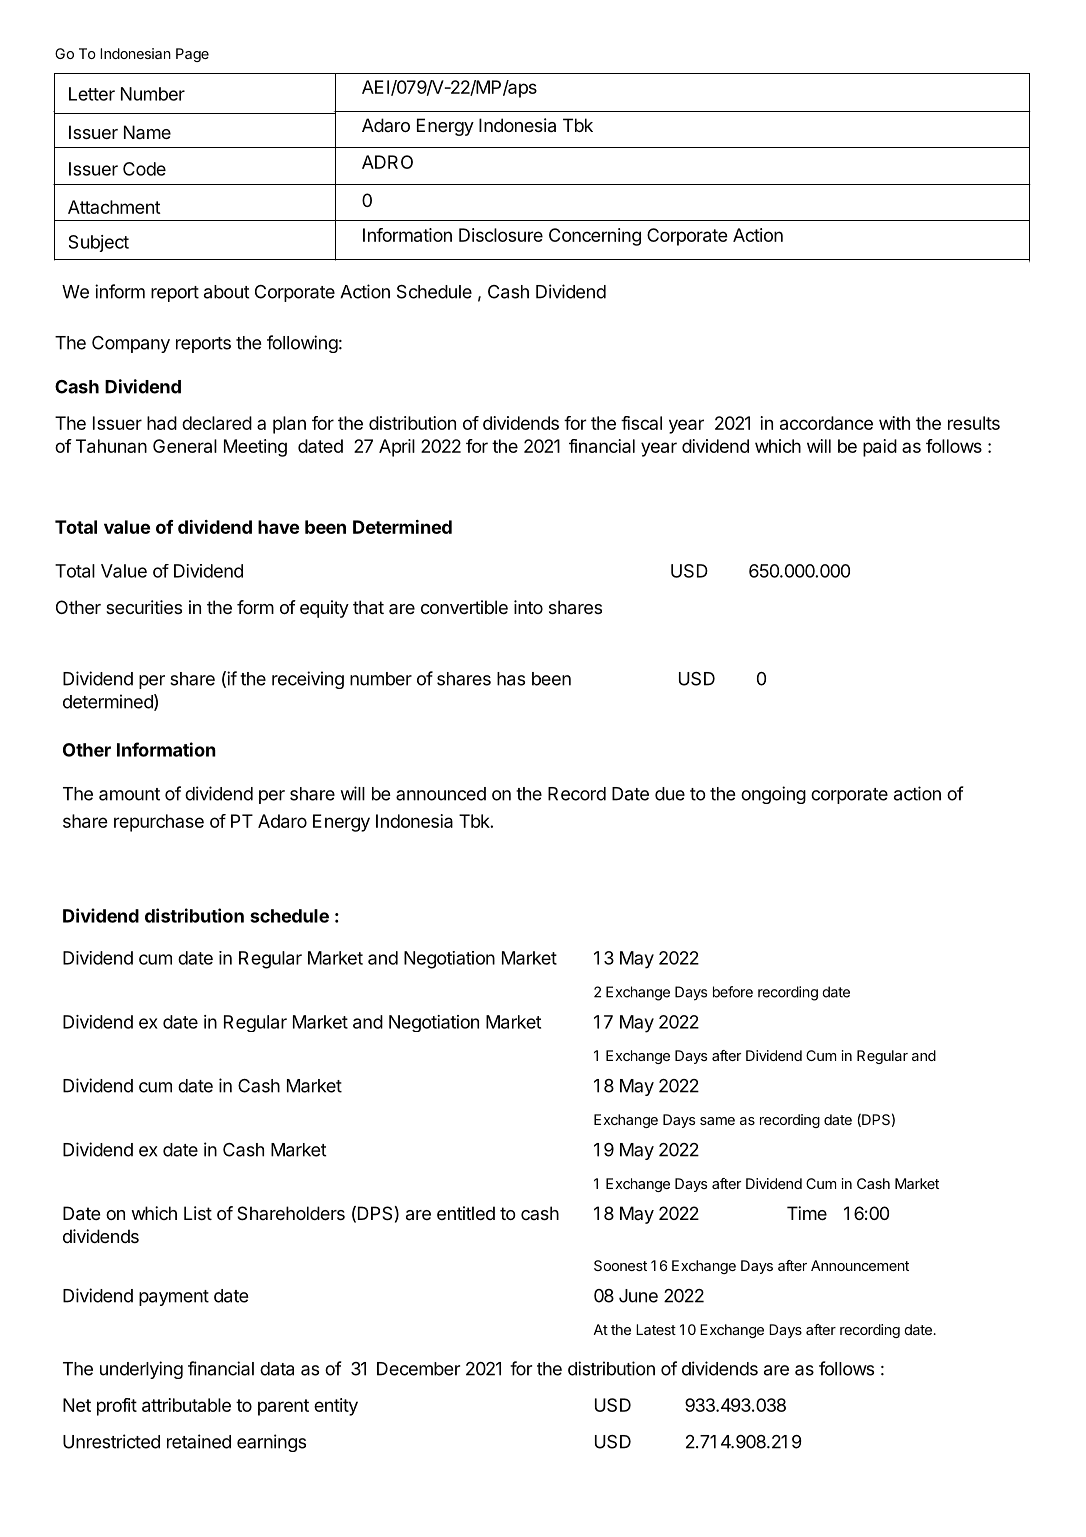  I want to click on attributable, so click(186, 1405).
